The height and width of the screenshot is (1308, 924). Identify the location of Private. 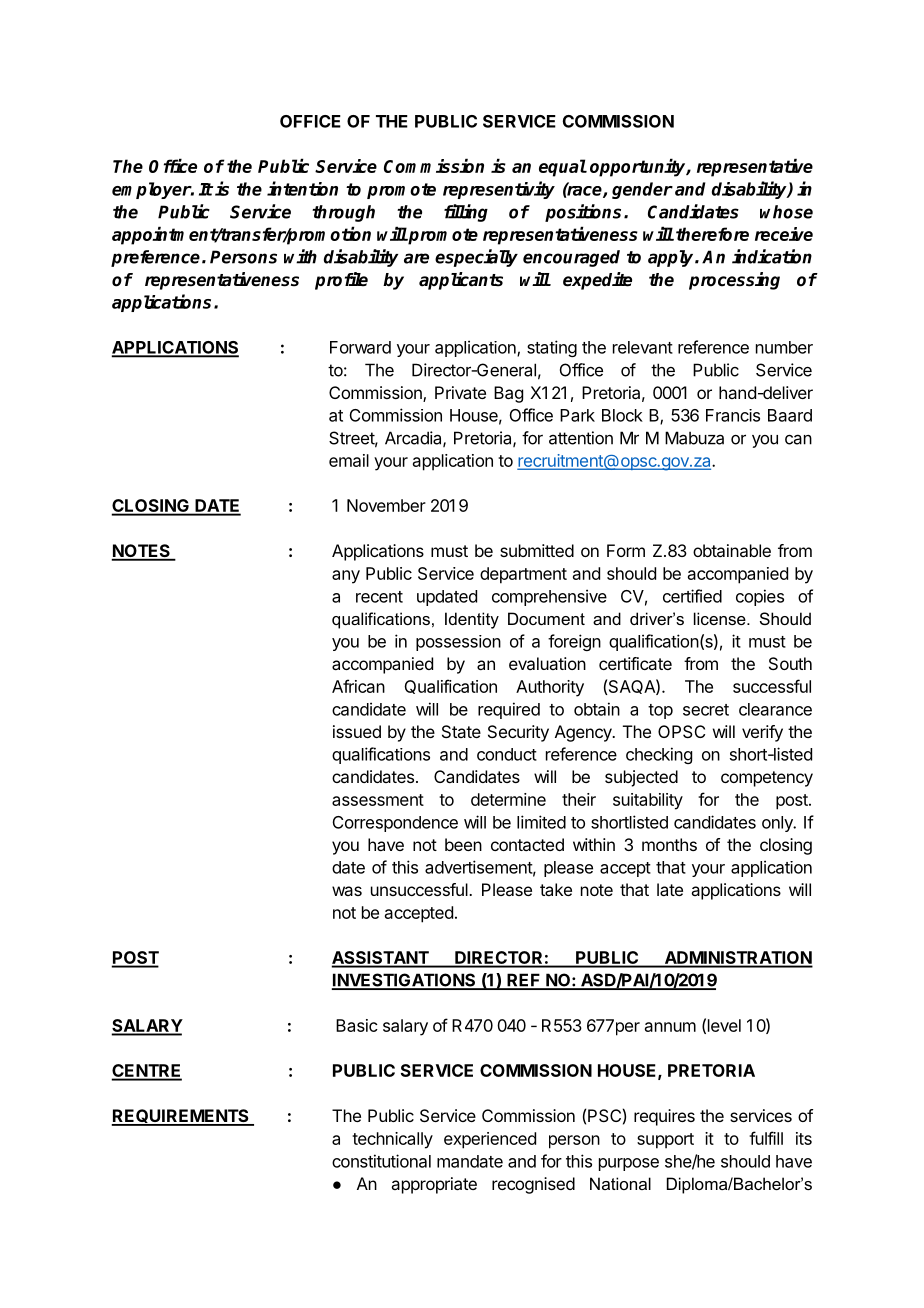
(460, 392).
